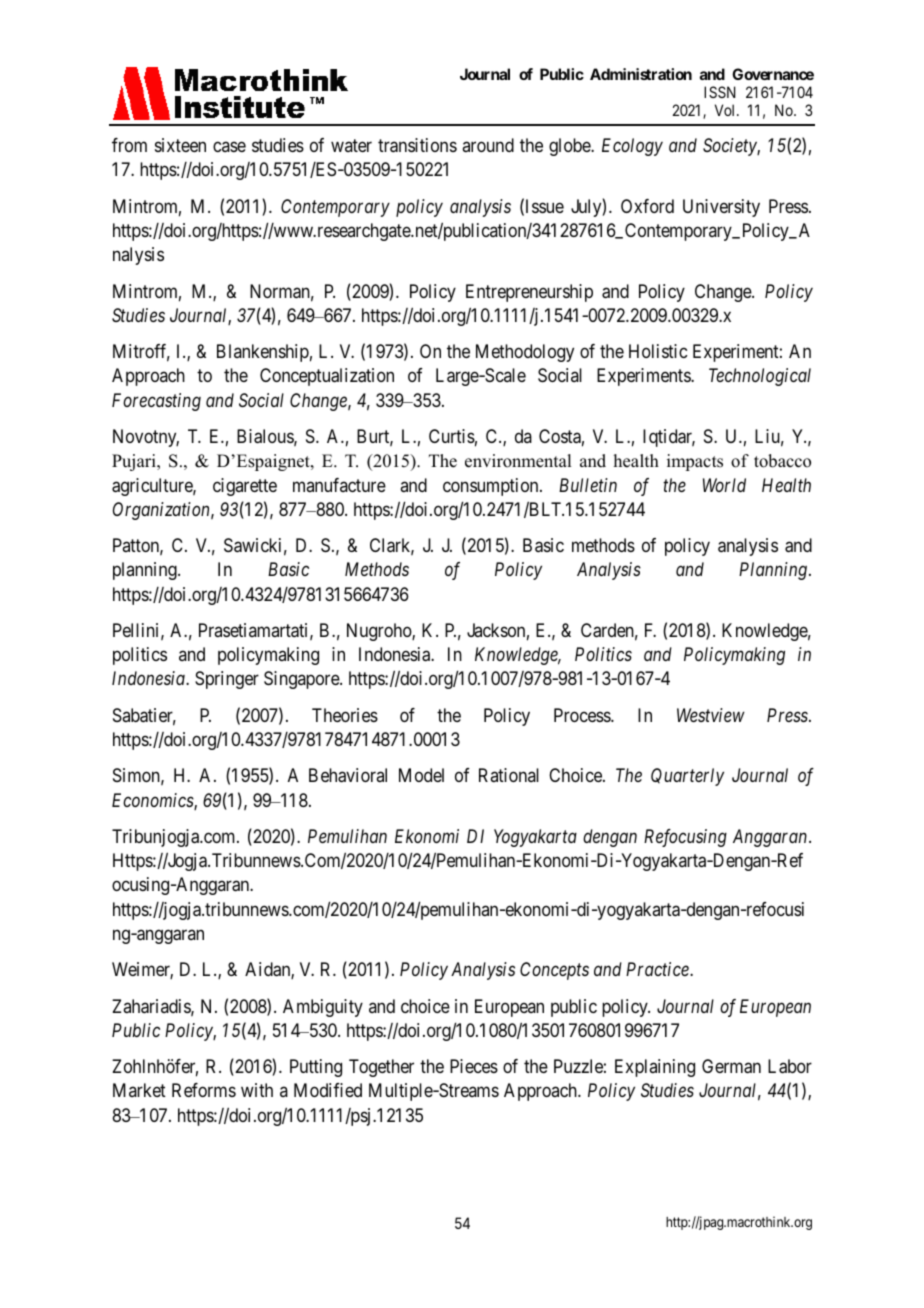  I want to click on Entrepreneurship, so click(529, 293).
